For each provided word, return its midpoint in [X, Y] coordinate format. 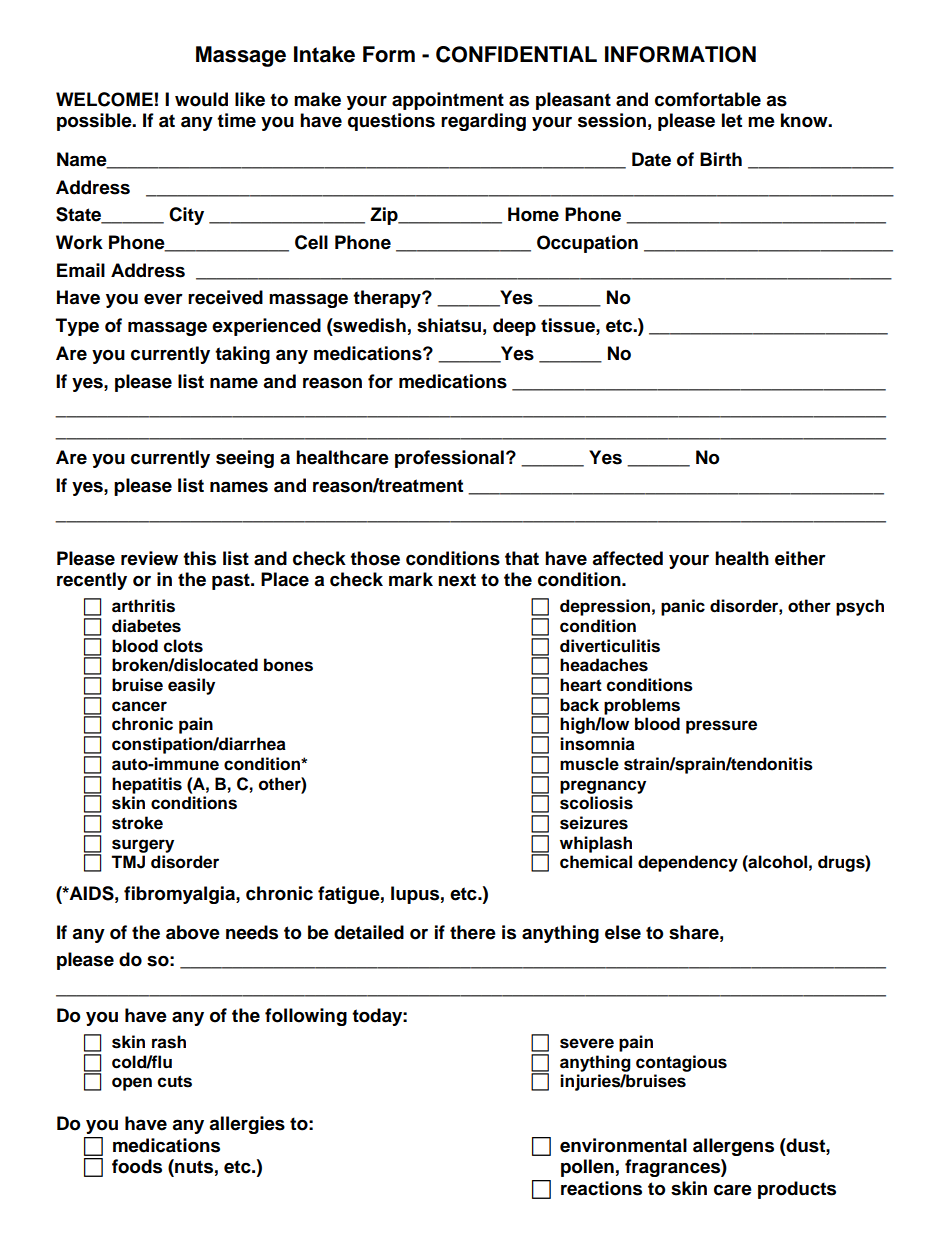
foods [137, 1166]
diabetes [146, 626]
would [201, 99]
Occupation [587, 244]
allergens [733, 1147]
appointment [448, 101]
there [473, 932]
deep [514, 327]
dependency [688, 863]
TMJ [128, 862]
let [732, 120]
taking [242, 355]
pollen [587, 1168]
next [457, 580]
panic [683, 607]
